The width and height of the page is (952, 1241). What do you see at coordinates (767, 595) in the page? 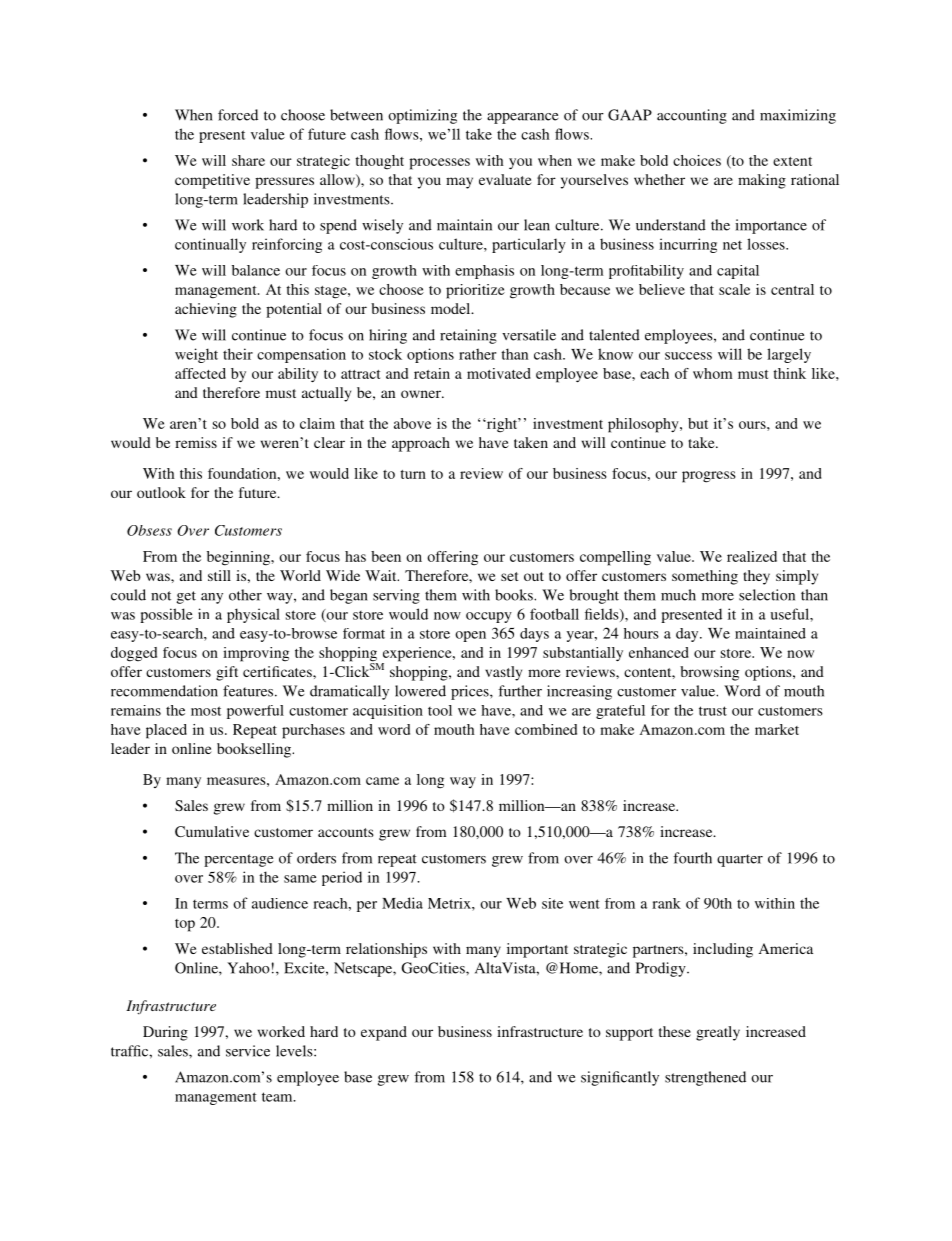
I see `selection` at bounding box center [767, 595].
